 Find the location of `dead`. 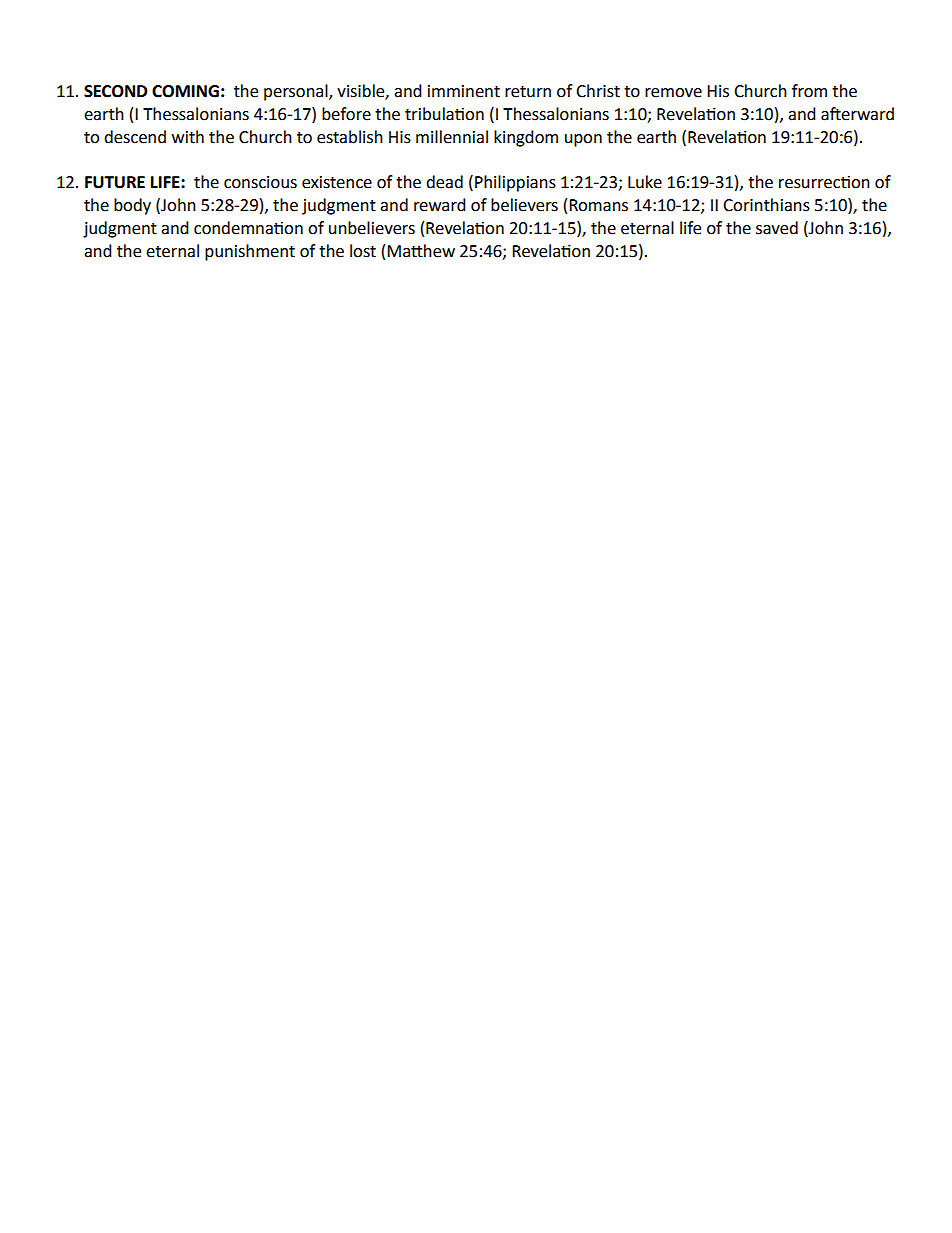

dead is located at coordinates (444, 182).
